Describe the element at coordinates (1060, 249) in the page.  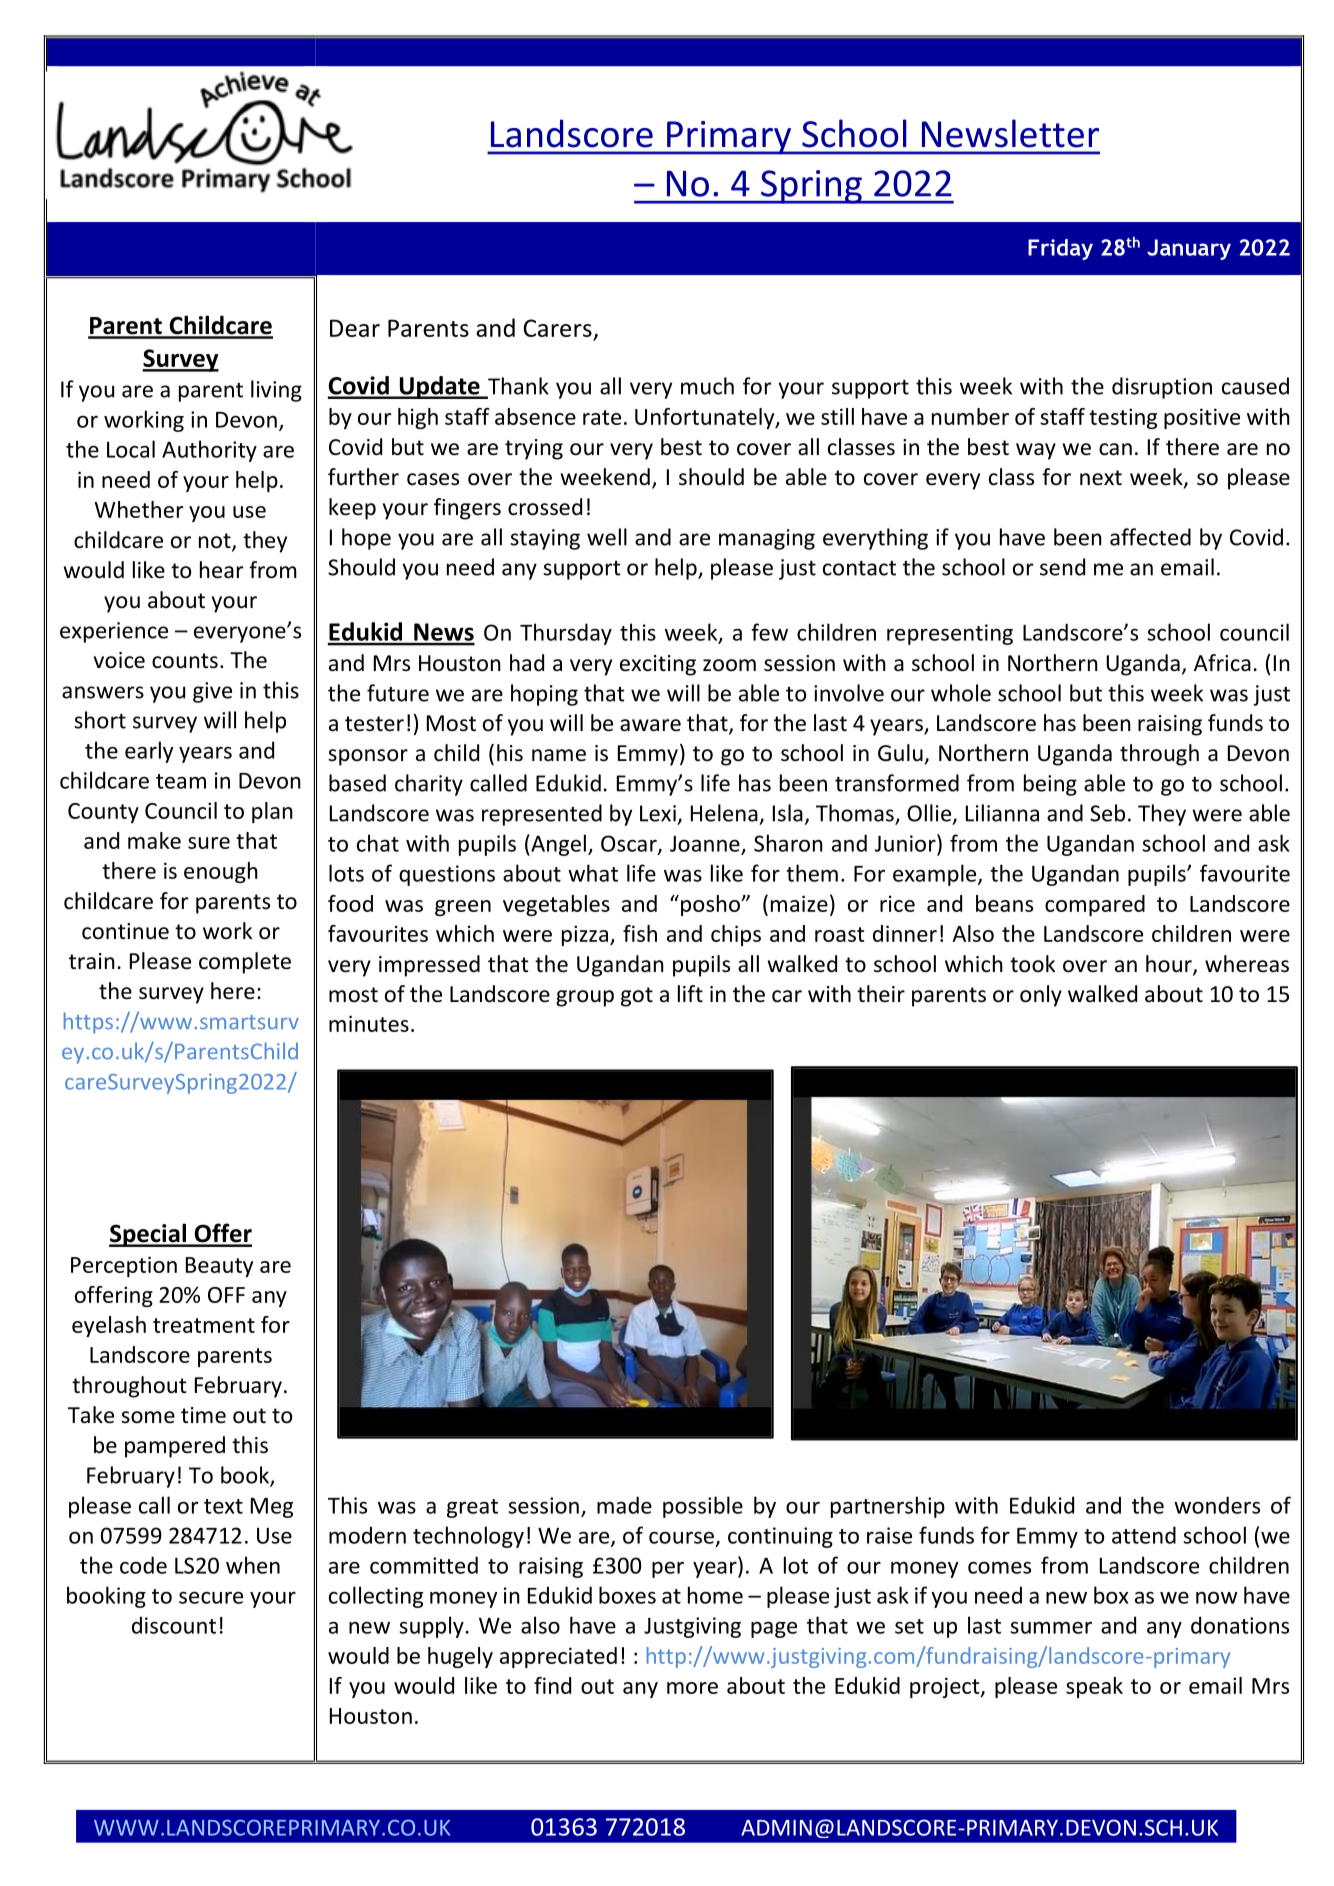
I see `Friday` at that location.
